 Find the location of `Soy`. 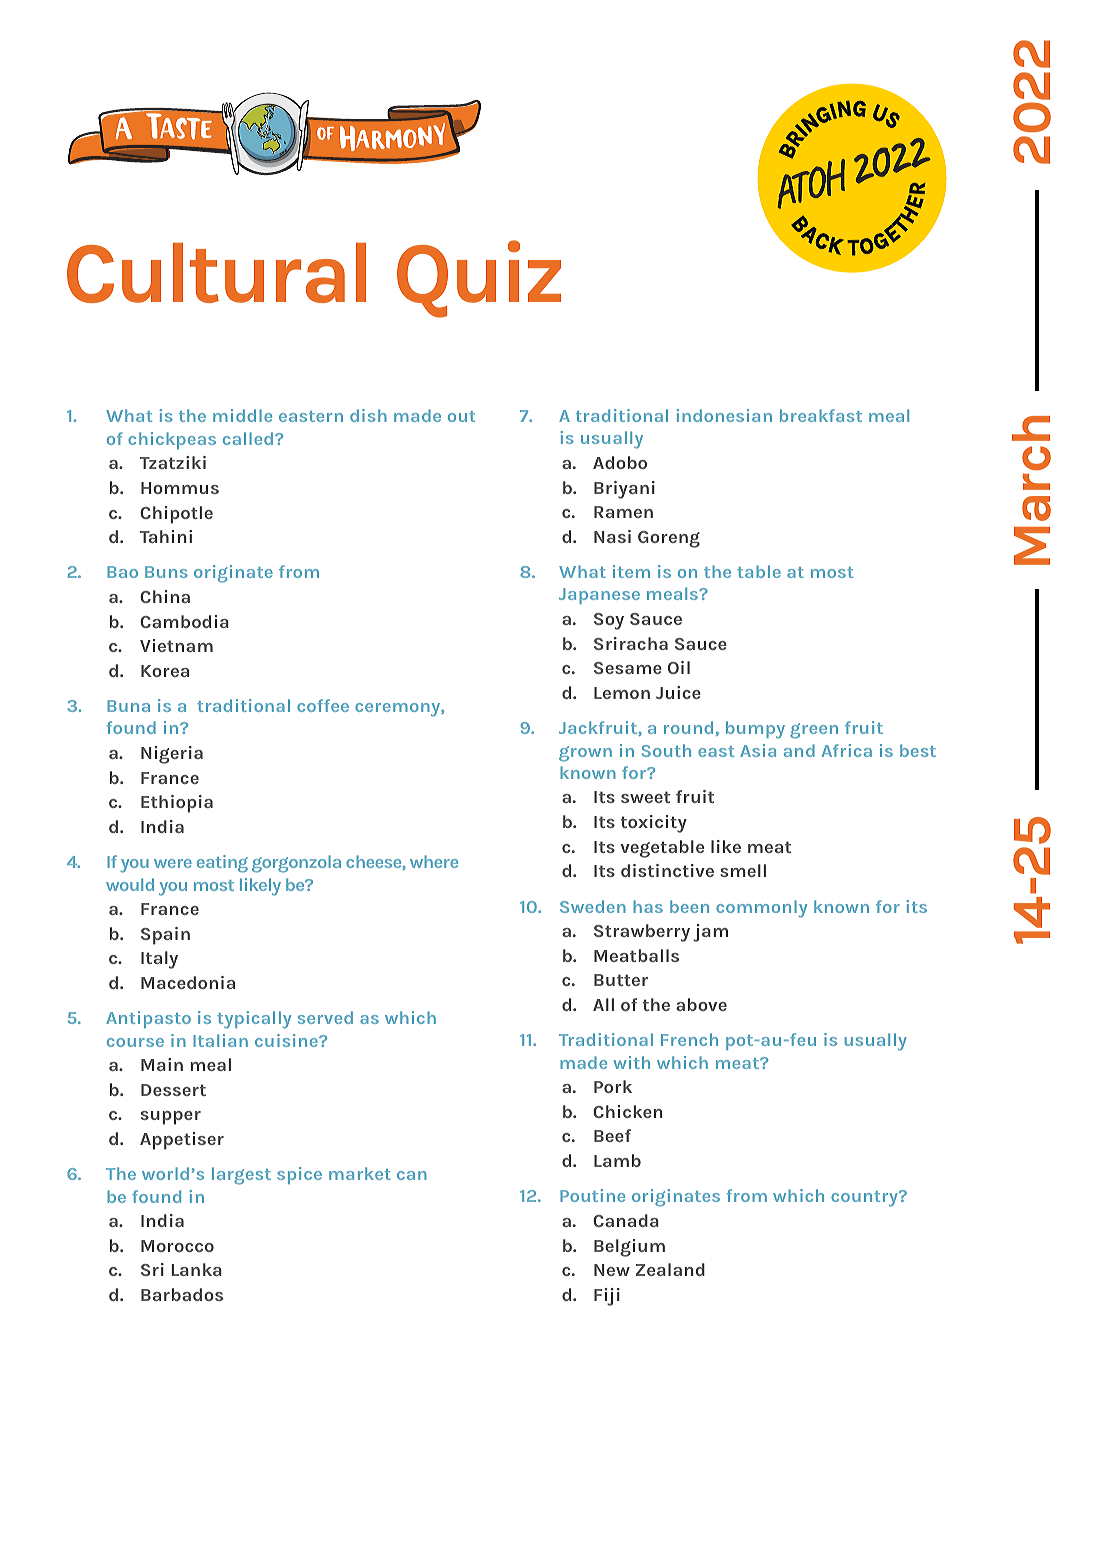

Soy is located at coordinates (609, 621).
